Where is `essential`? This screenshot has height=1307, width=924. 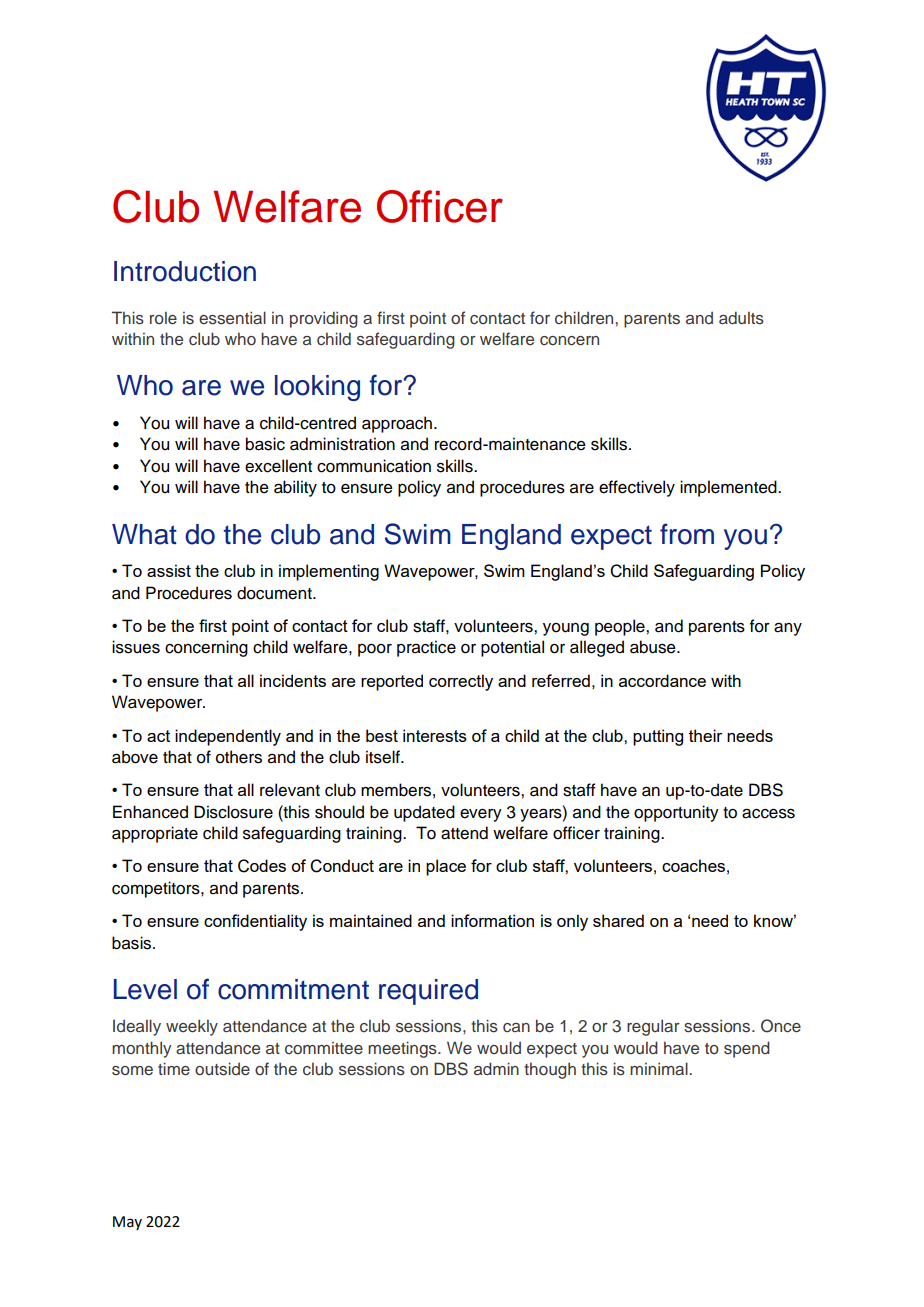
essential is located at coordinates (232, 318).
